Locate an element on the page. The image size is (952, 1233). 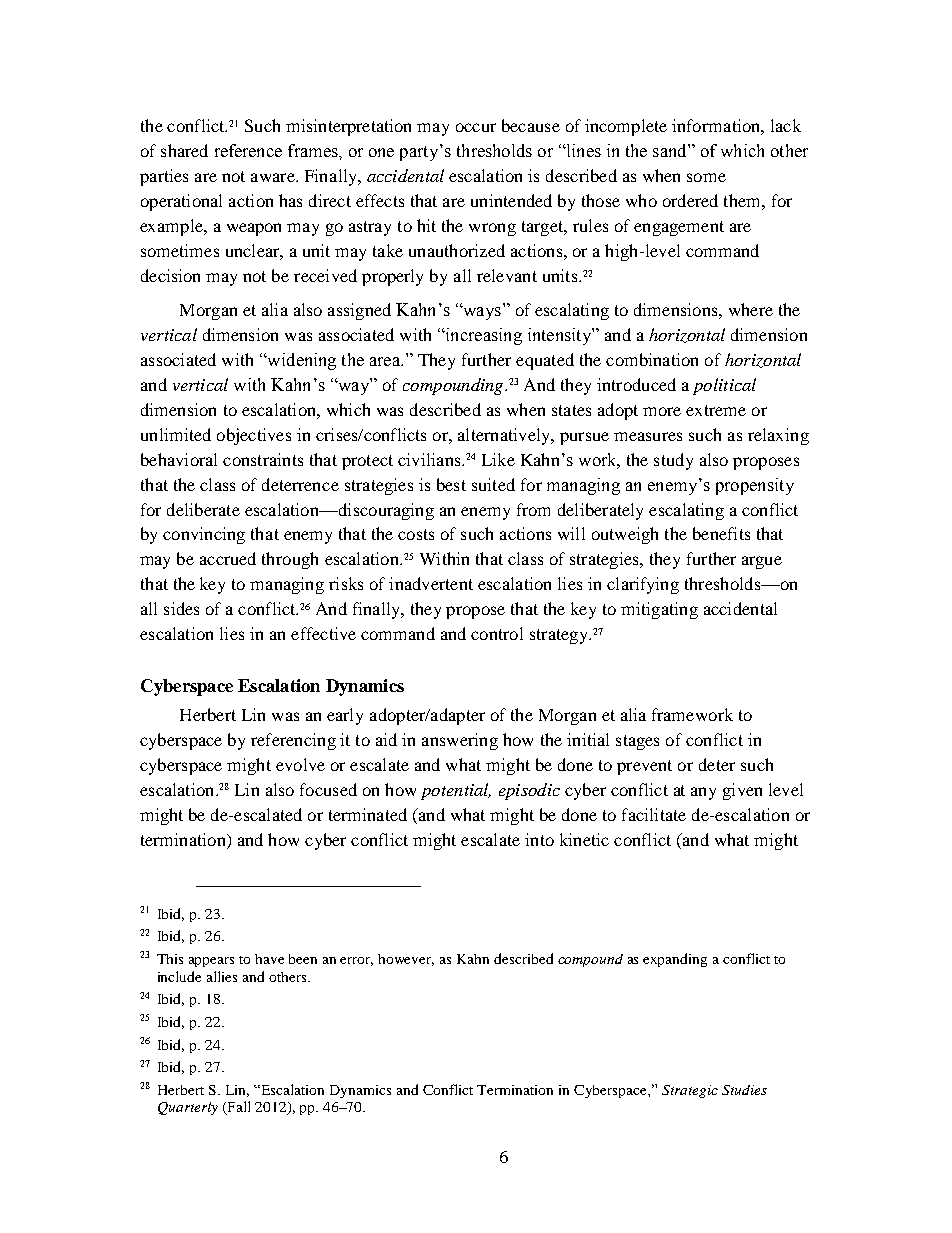
objectives is located at coordinates (254, 436).
